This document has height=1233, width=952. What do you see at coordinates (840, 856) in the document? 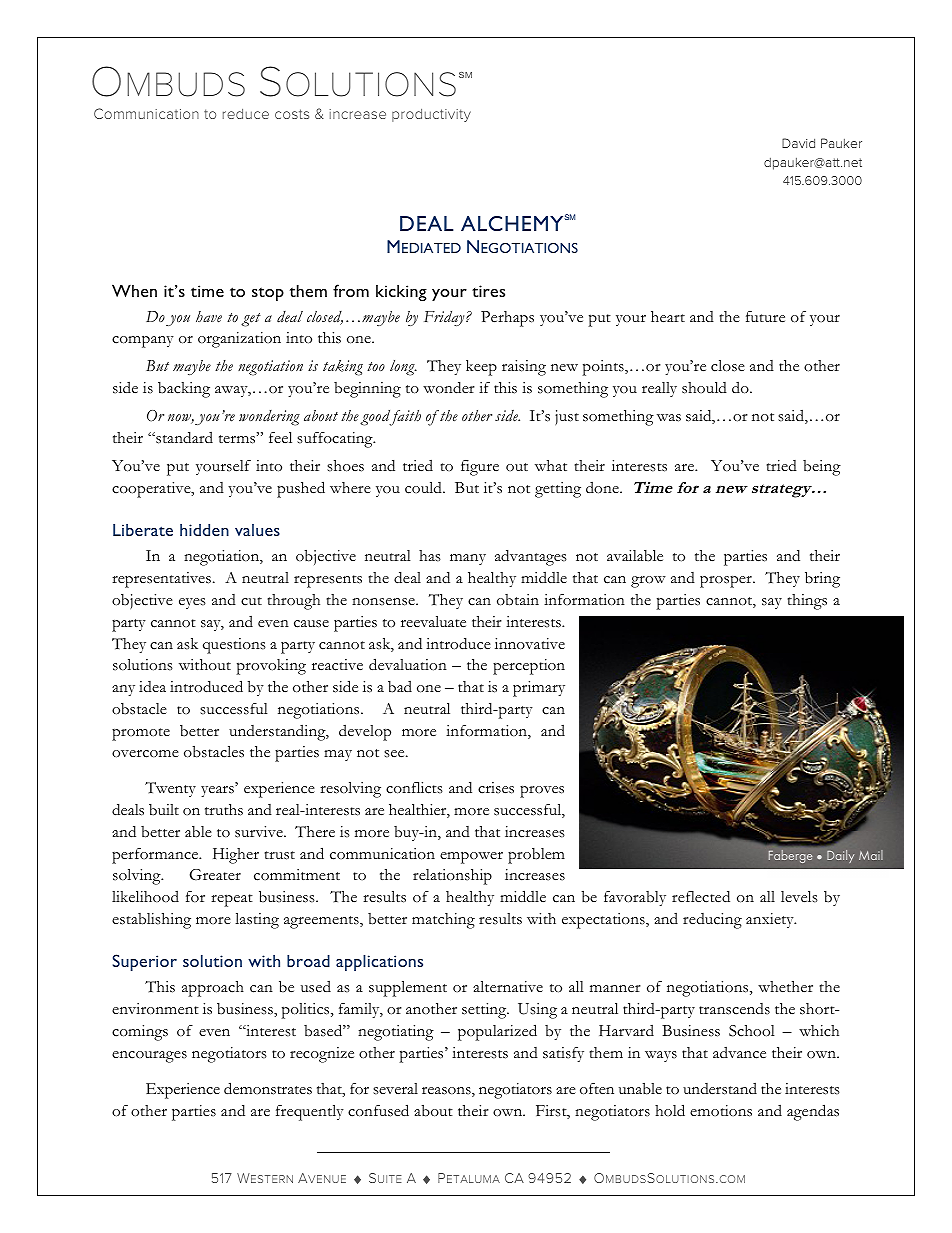
I see `Daily` at bounding box center [840, 856].
